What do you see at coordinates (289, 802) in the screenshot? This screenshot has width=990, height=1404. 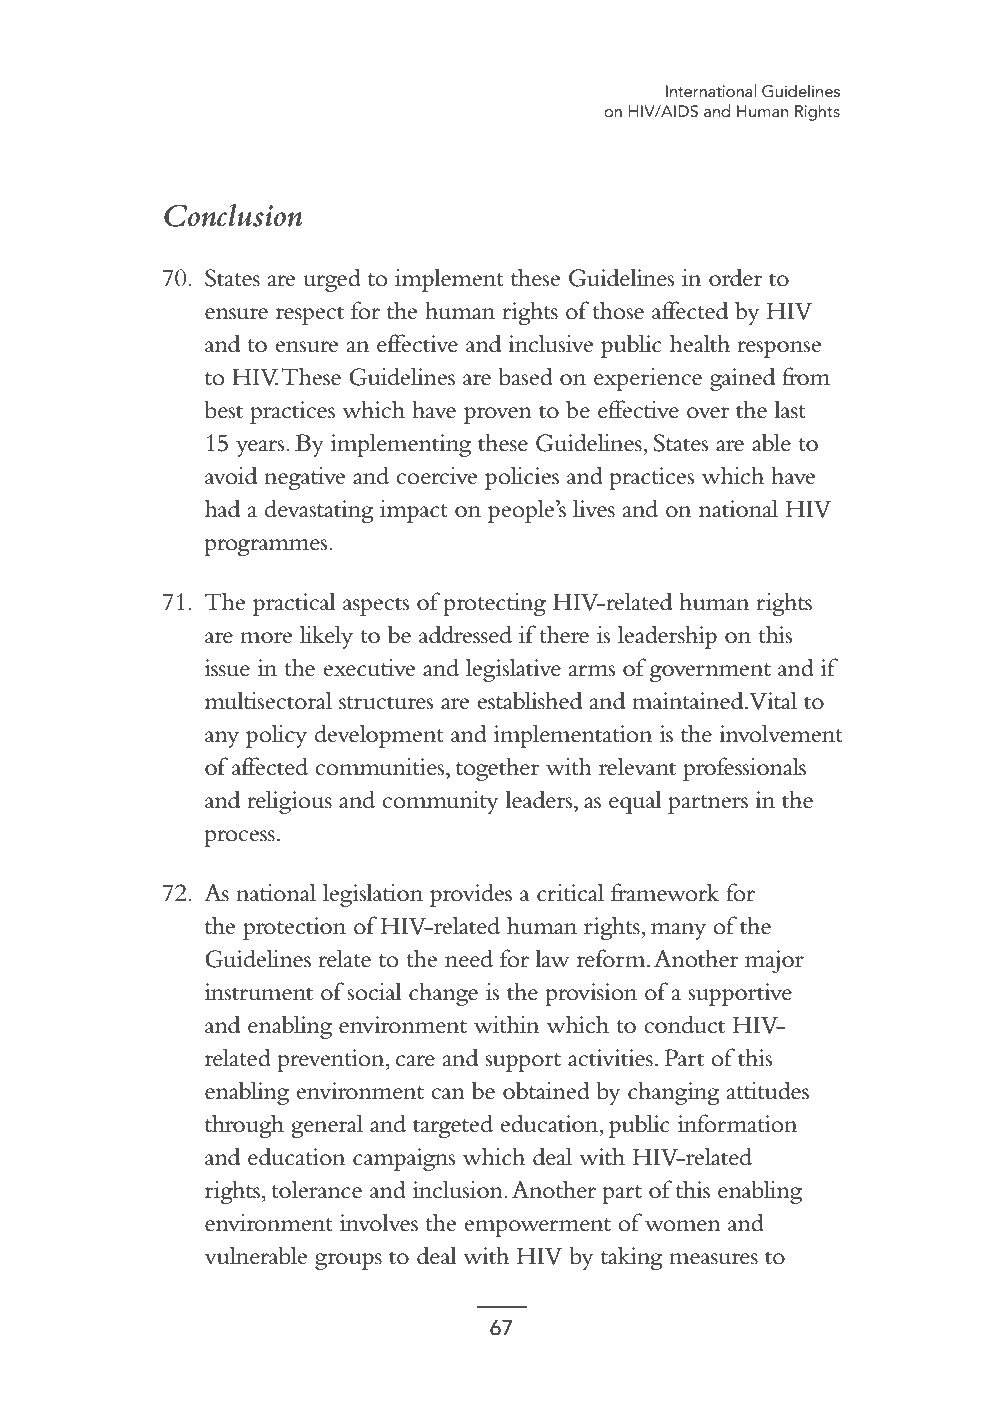 I see `religious` at bounding box center [289, 802].
